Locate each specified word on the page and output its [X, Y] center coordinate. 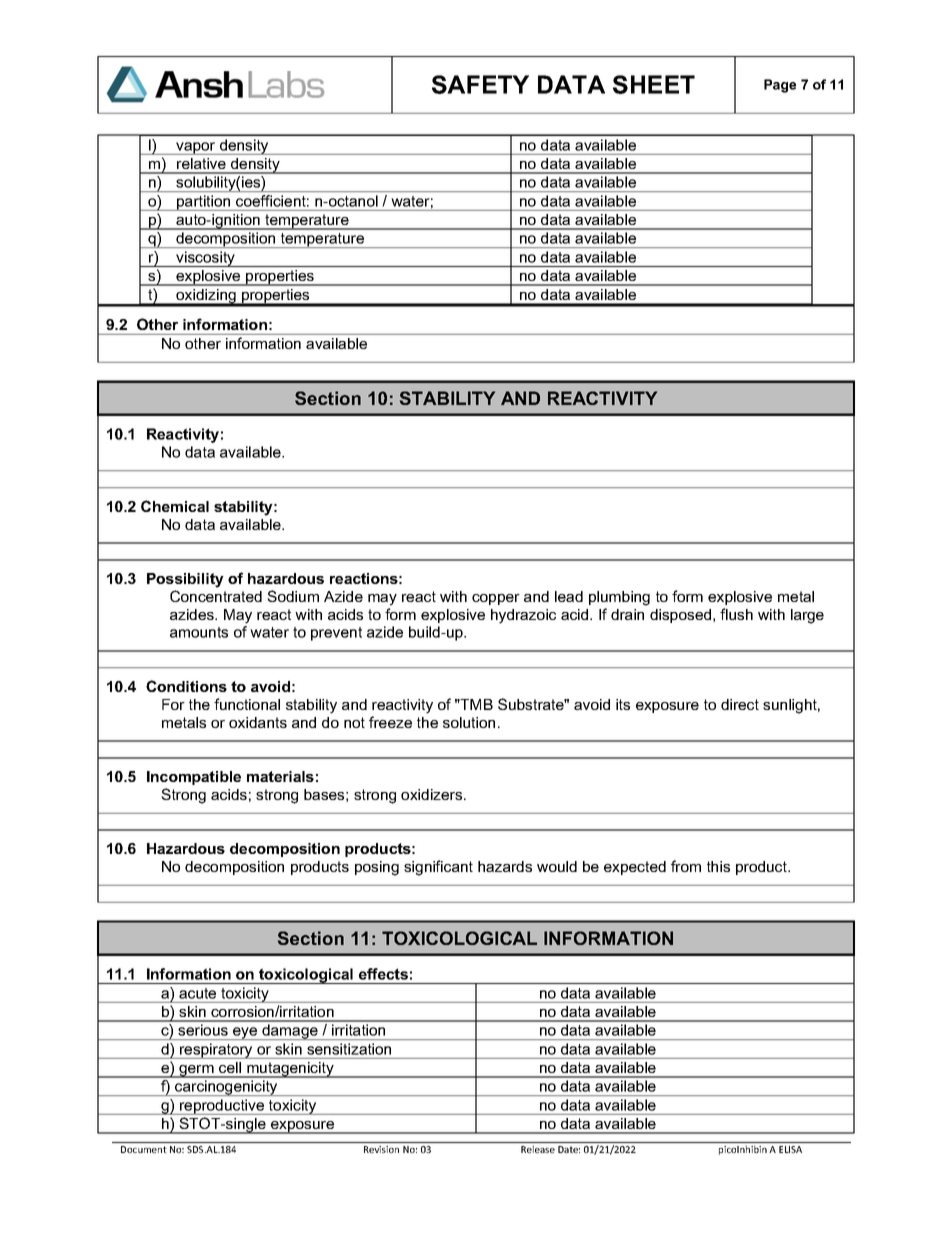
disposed [682, 616]
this [718, 866]
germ [196, 1071]
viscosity [205, 259]
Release [538, 1149]
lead [569, 596]
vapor [196, 148]
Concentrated [216, 596]
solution [469, 722]
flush [736, 614]
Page [780, 86]
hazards [505, 866]
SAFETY [480, 84]
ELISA [790, 1149]
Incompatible [194, 778]
